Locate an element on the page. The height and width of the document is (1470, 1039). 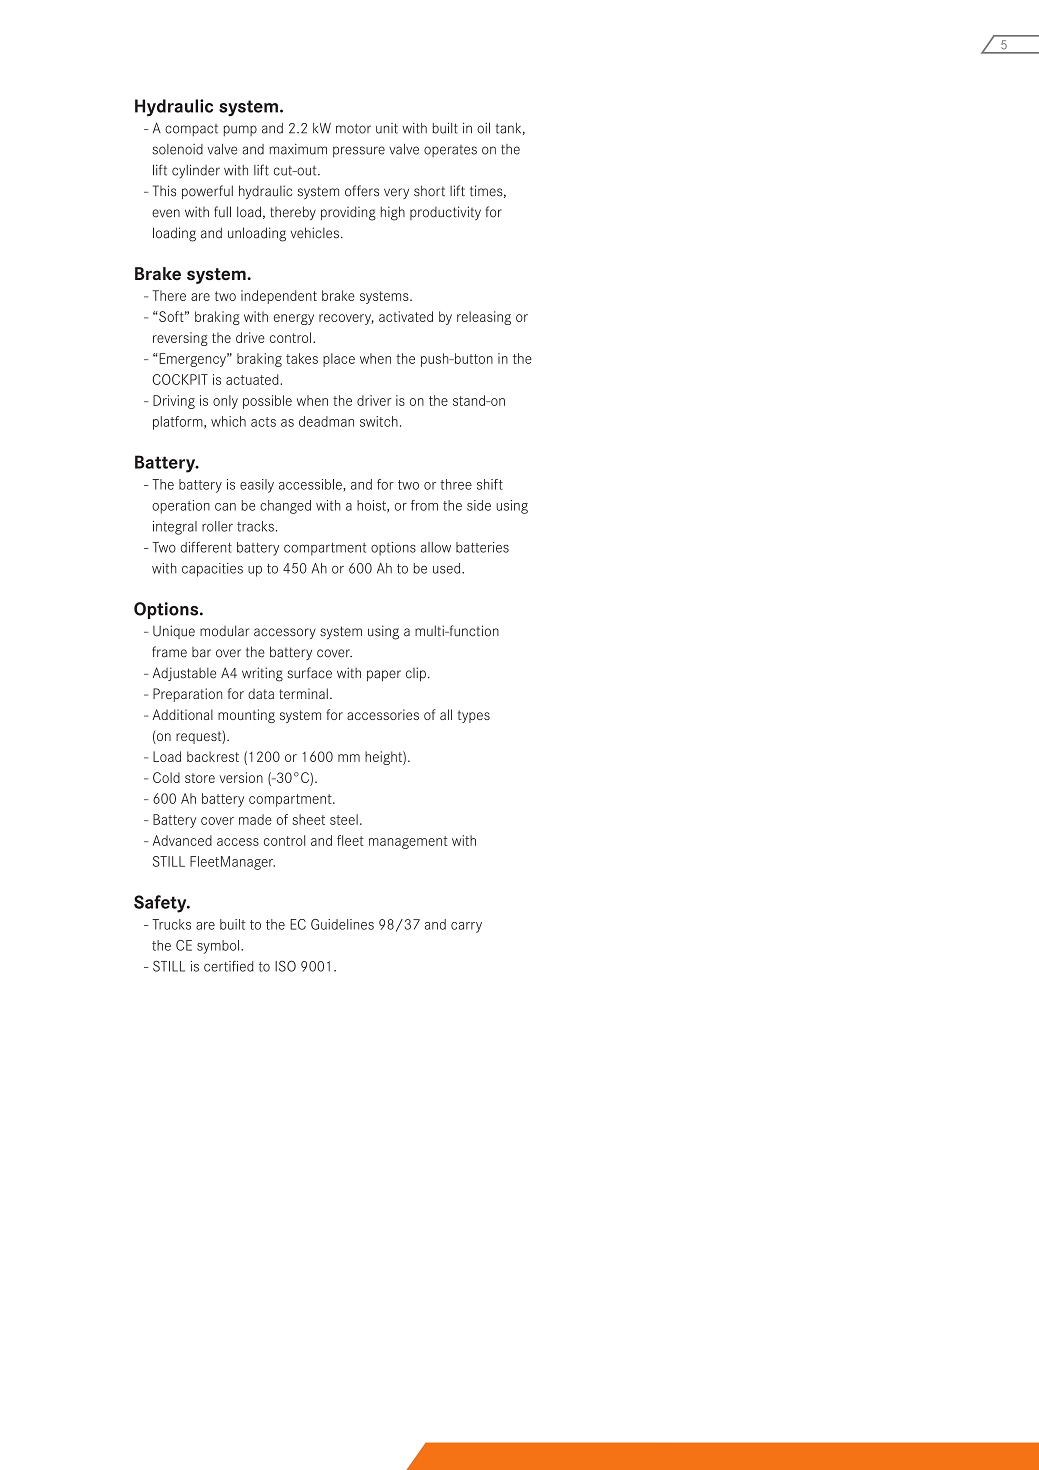
deadman is located at coordinates (326, 421).
